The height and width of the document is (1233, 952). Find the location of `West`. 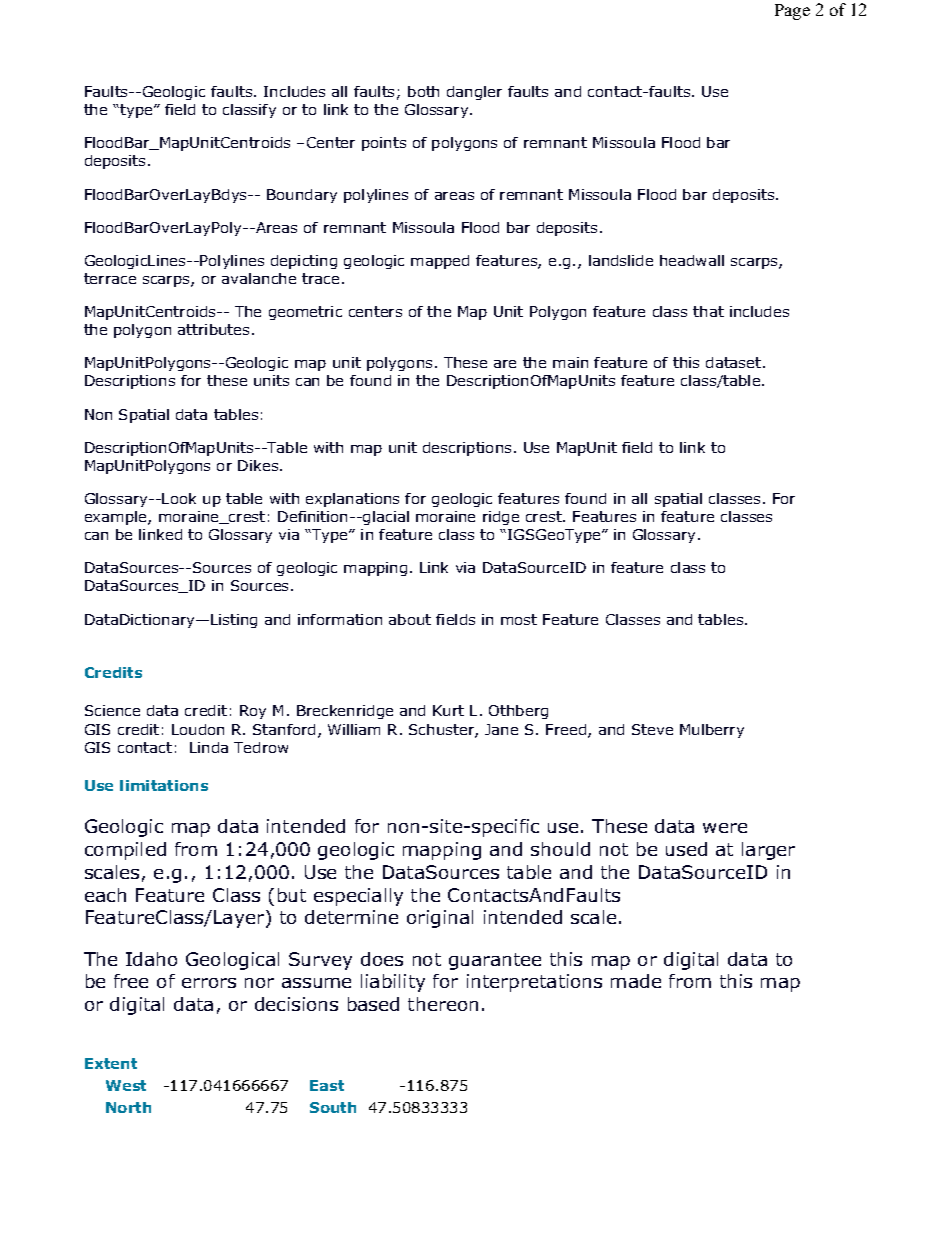

West is located at coordinates (126, 1085).
